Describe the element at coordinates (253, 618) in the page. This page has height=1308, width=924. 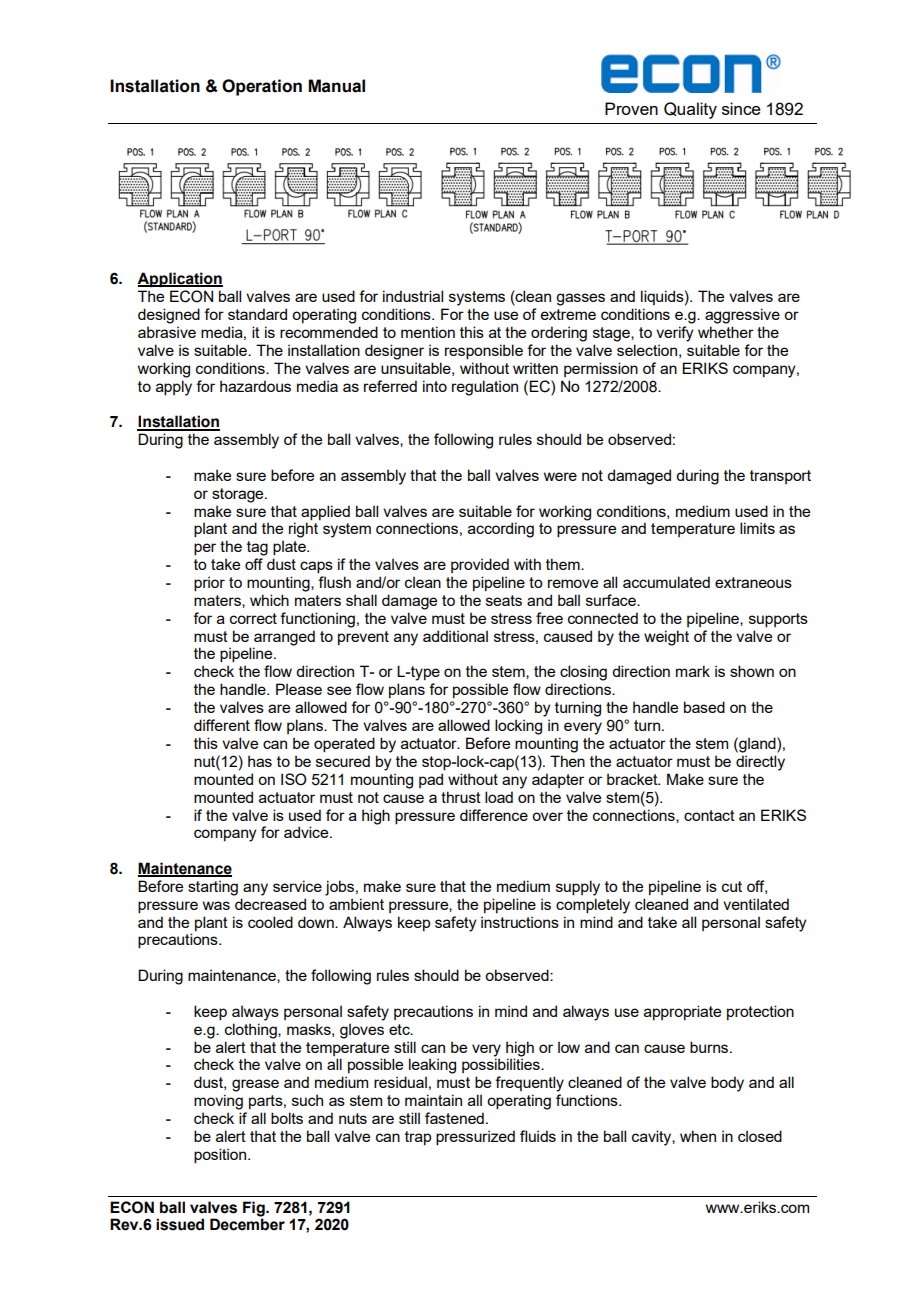
I see `correct` at that location.
